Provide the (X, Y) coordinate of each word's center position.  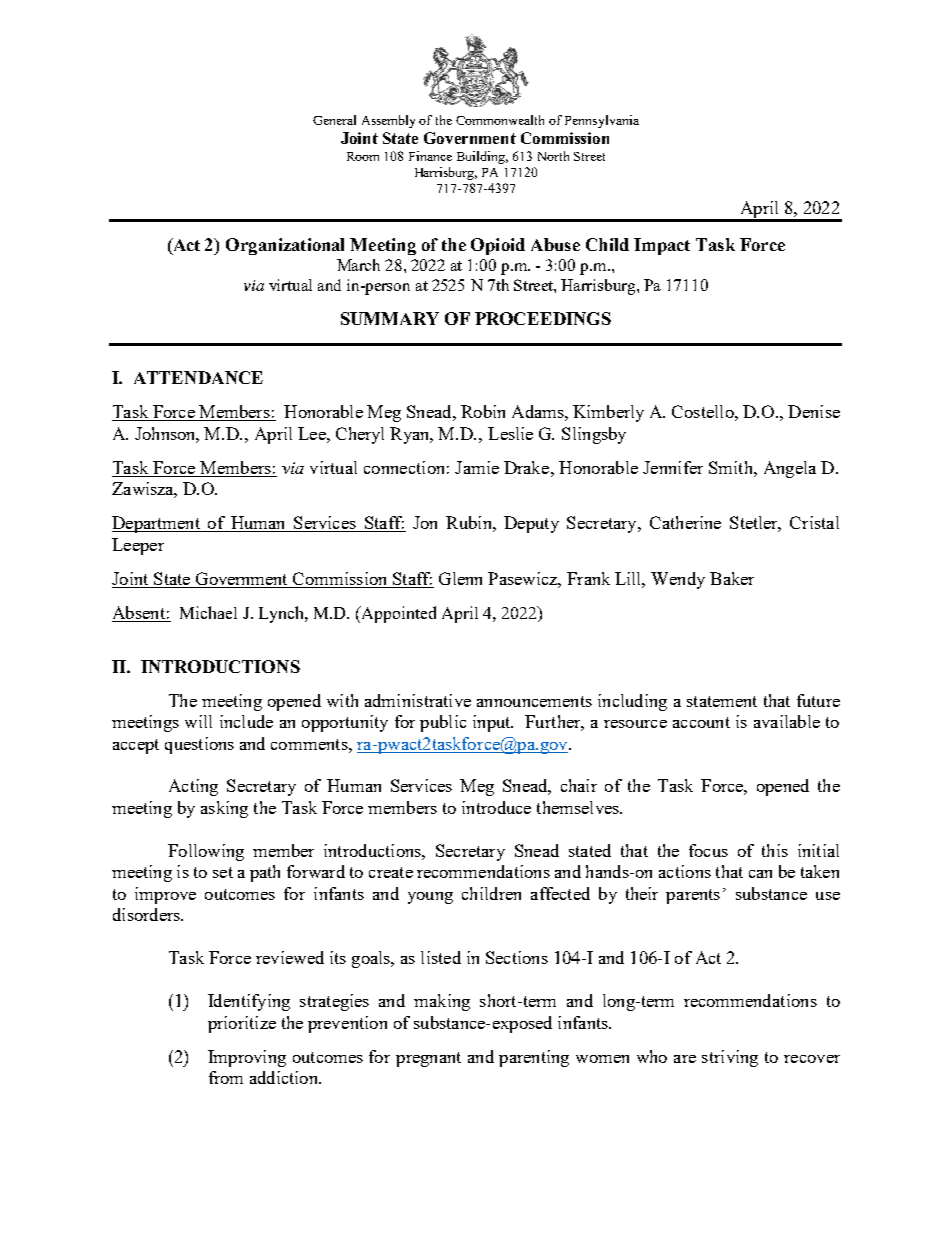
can (760, 874)
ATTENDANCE (198, 377)
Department (157, 524)
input (493, 723)
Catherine (685, 522)
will (198, 721)
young (430, 898)
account (701, 722)
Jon (425, 522)
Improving (247, 1058)
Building (482, 157)
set (223, 872)
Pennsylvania (602, 121)
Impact (662, 246)
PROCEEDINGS (543, 318)
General (334, 120)
